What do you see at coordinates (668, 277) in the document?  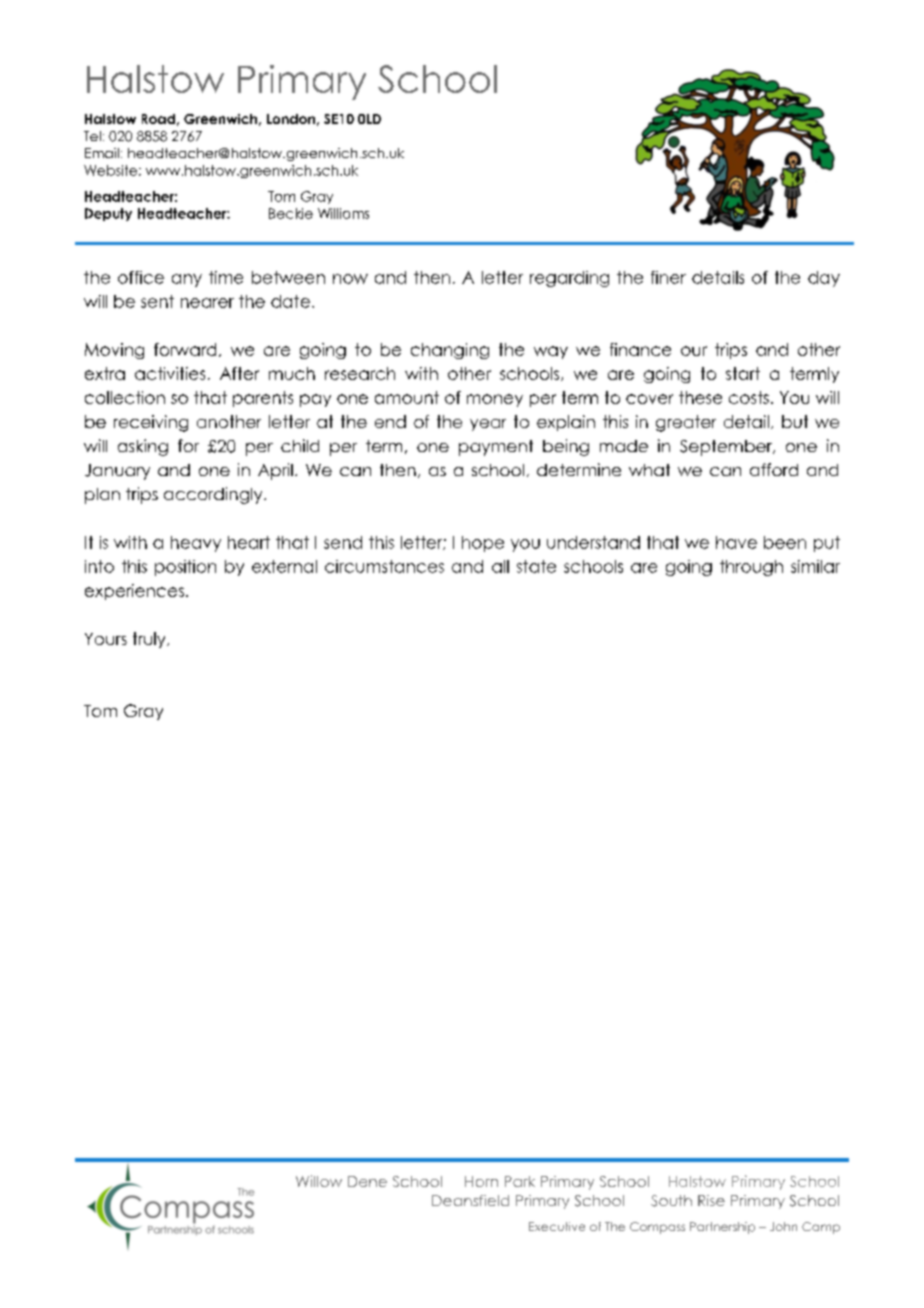 I see `finer` at bounding box center [668, 277].
